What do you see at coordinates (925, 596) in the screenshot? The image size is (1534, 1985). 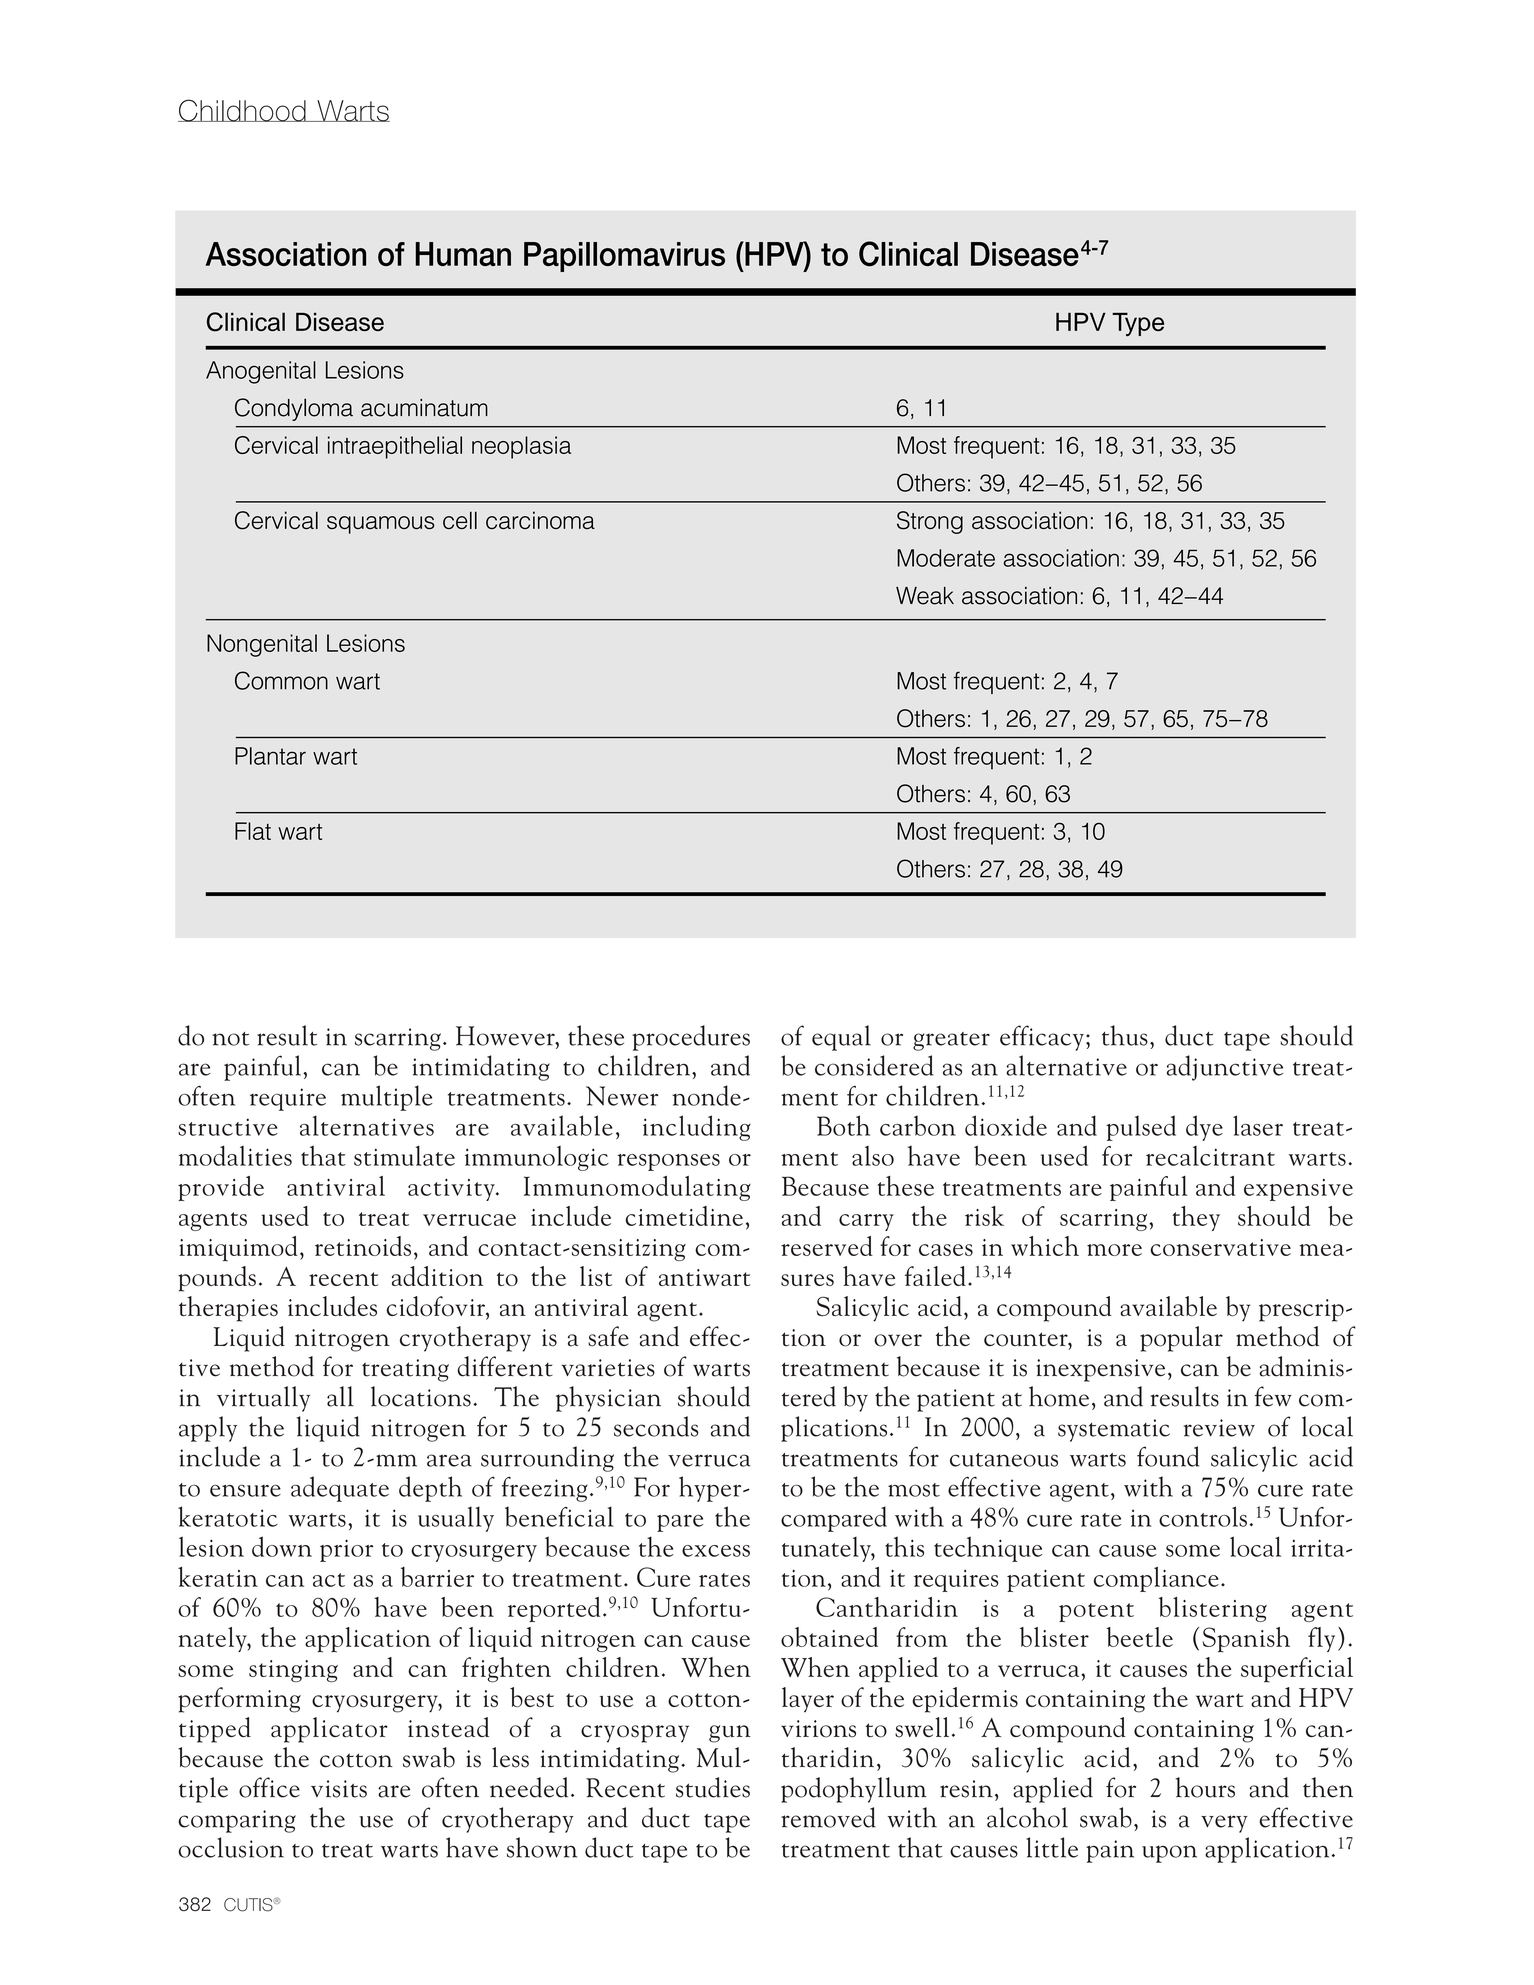 I see `Weak` at bounding box center [925, 596].
